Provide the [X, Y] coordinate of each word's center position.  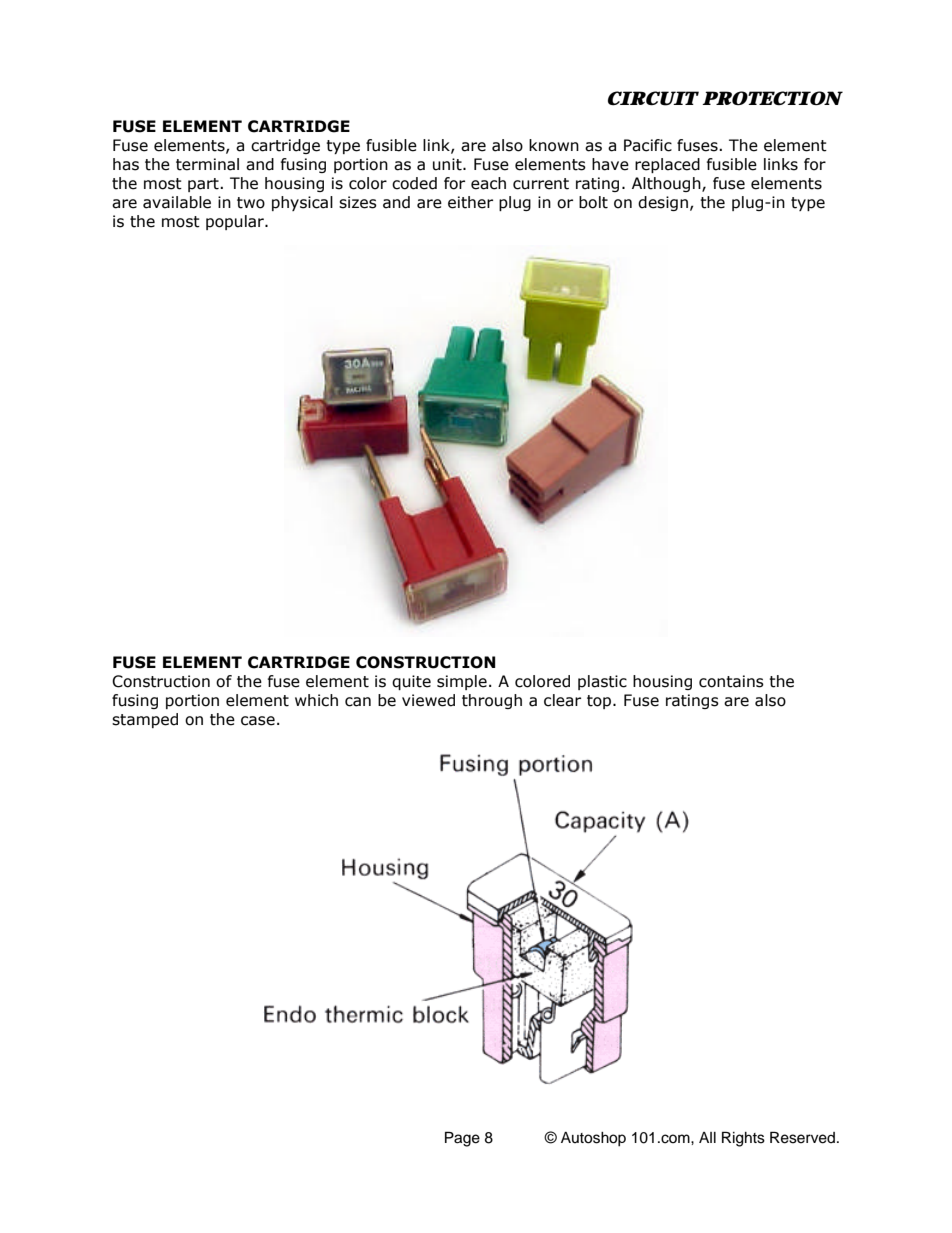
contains [731, 681]
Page [462, 1139]
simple [462, 682]
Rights [743, 1139]
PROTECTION [772, 98]
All [707, 1137]
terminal [207, 164]
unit [448, 164]
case [258, 721]
